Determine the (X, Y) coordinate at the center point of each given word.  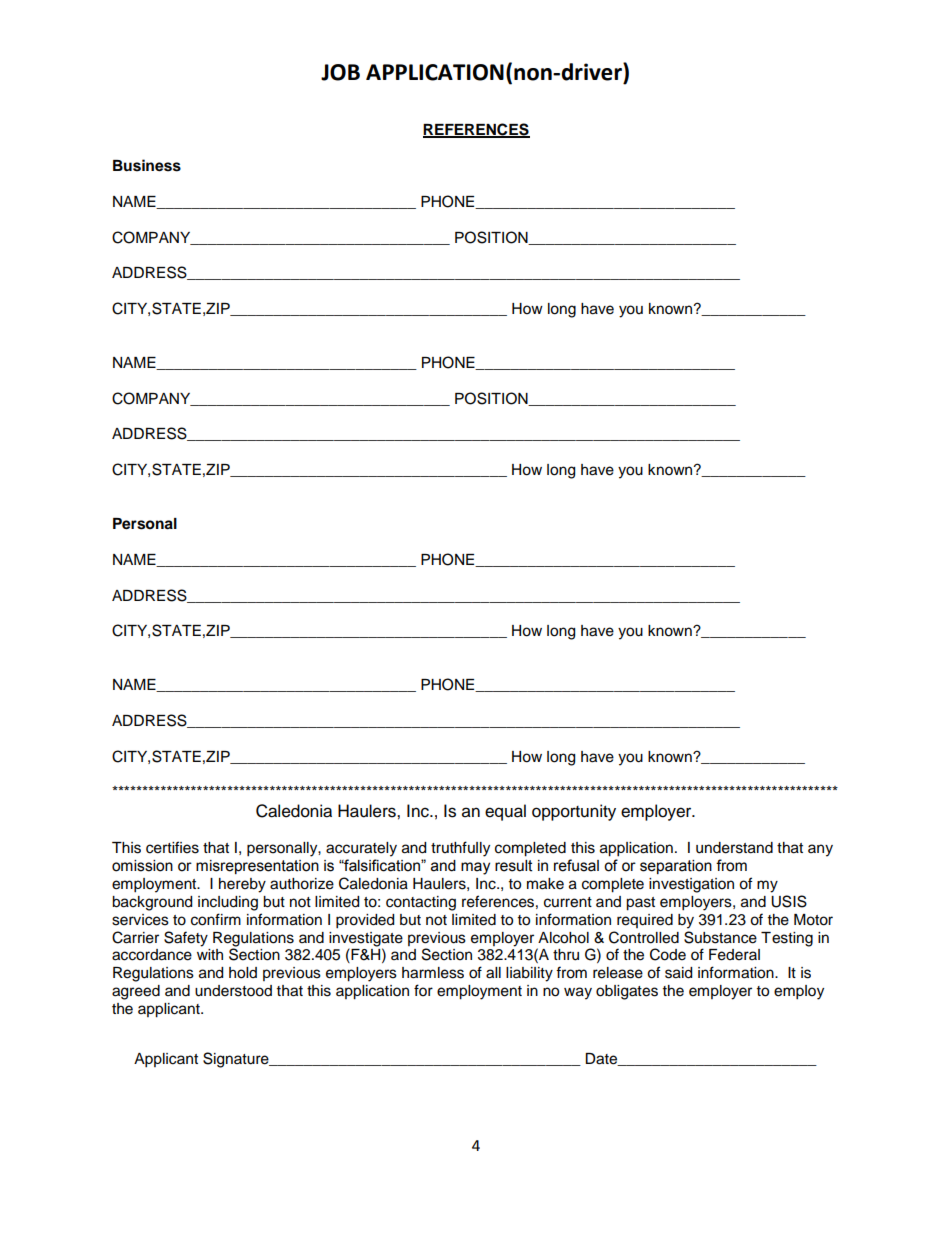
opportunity (574, 812)
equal (505, 812)
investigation (691, 885)
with (210, 954)
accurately (361, 849)
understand (734, 848)
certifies (172, 847)
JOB (340, 72)
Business (147, 165)
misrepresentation (257, 867)
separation (676, 867)
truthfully (460, 849)
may (475, 868)
